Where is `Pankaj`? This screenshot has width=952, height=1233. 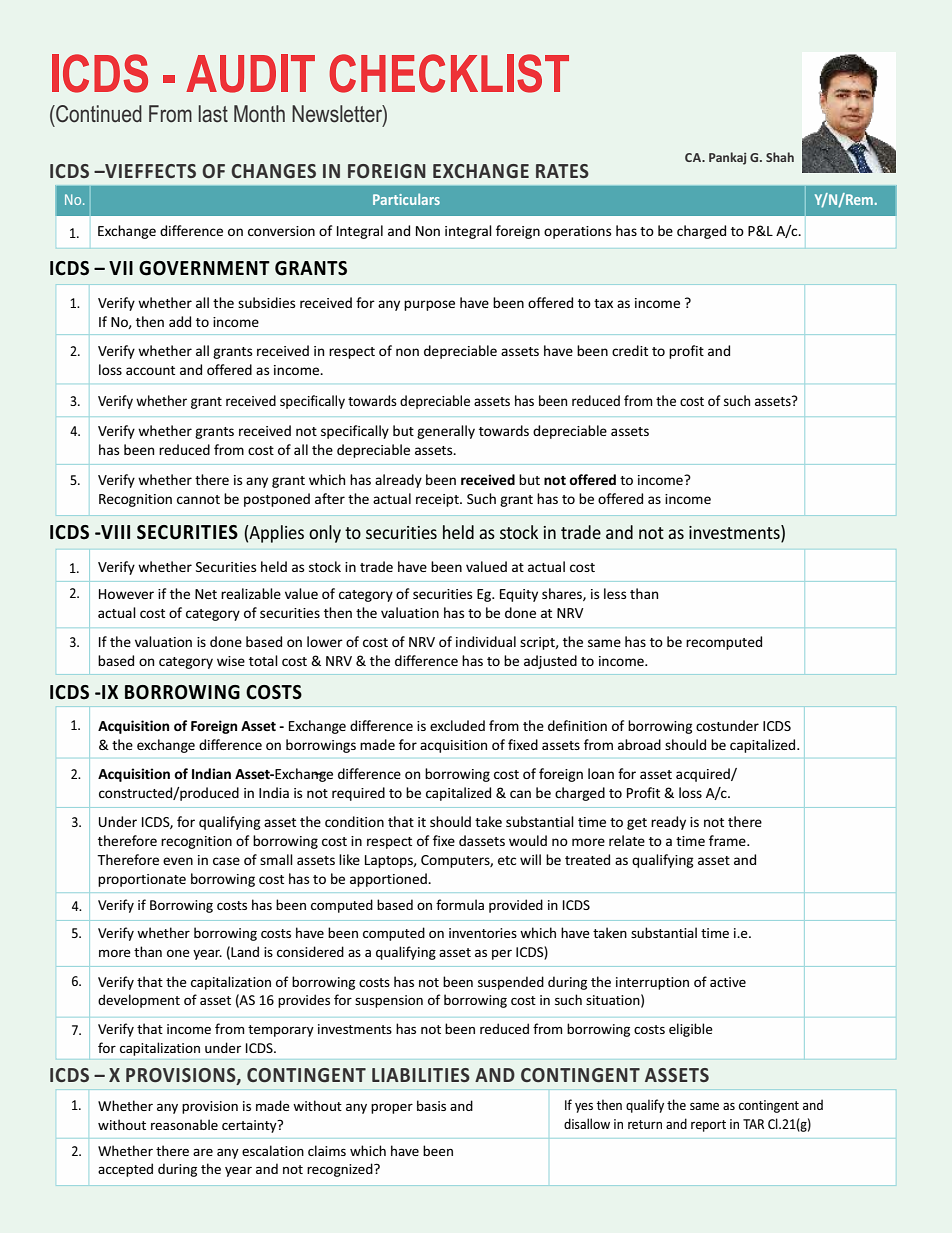 Pankaj is located at coordinates (727, 158).
